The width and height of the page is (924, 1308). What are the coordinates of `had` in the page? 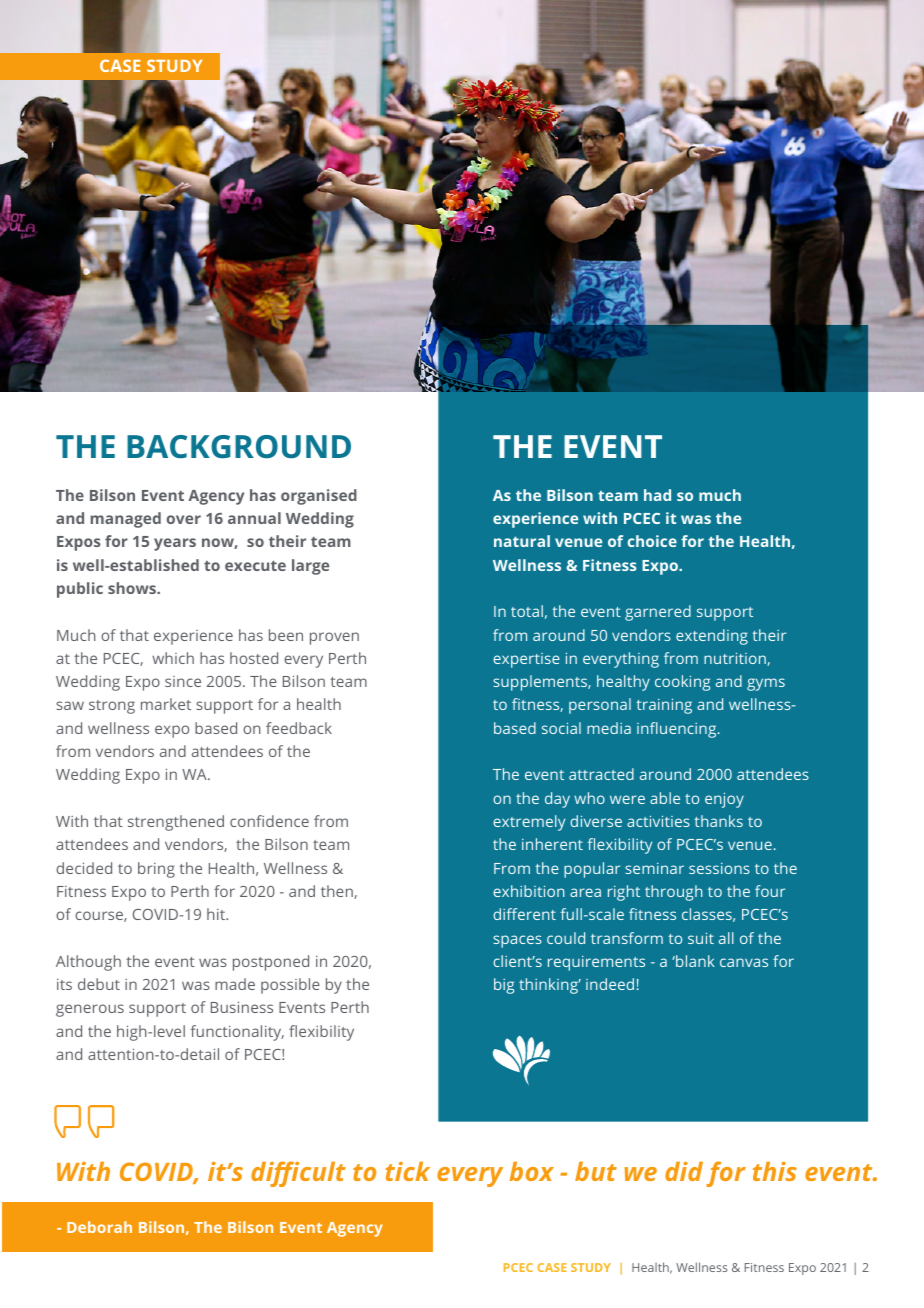 It's located at (657, 495).
